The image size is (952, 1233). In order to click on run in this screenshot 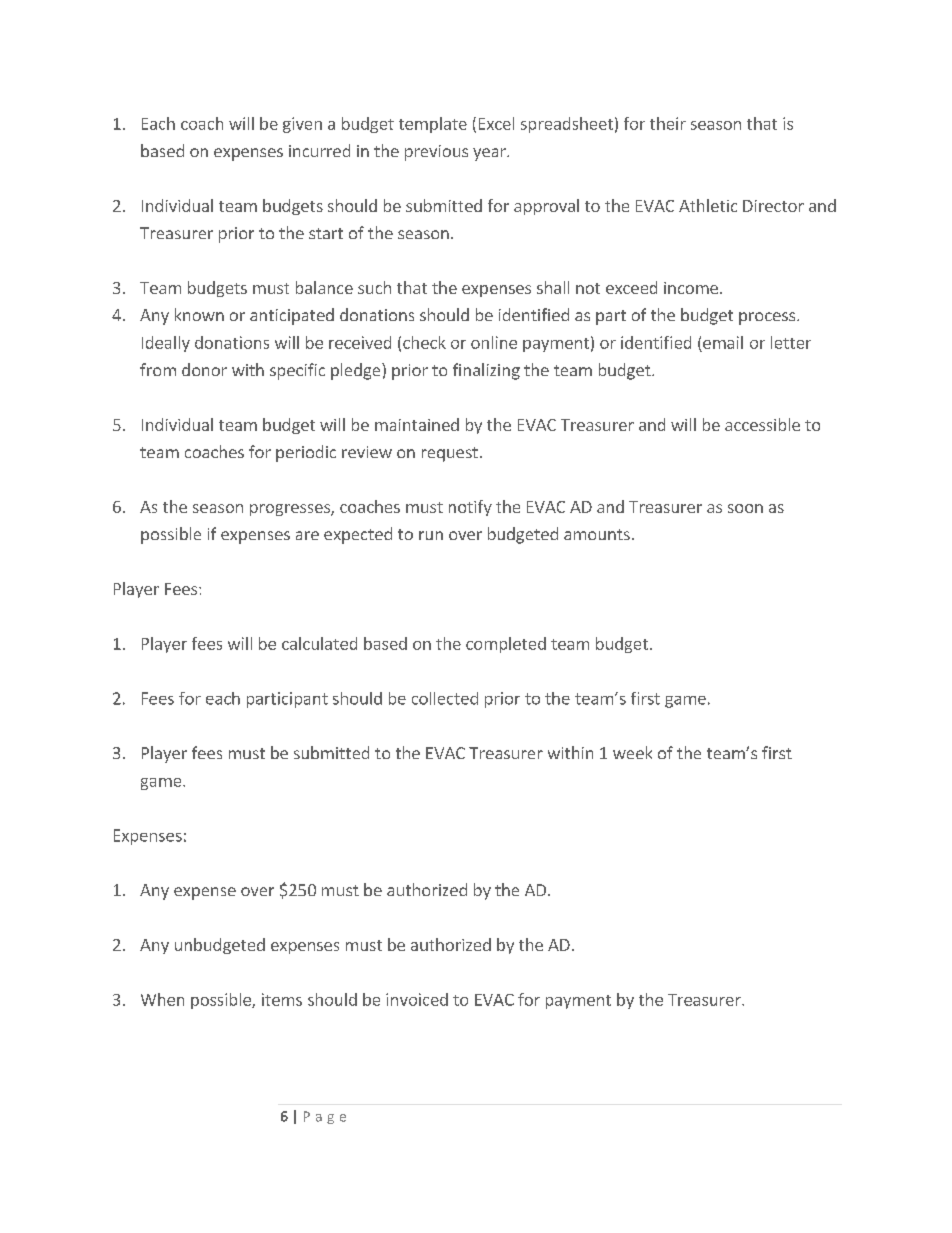, I will do `click(431, 535)`.
